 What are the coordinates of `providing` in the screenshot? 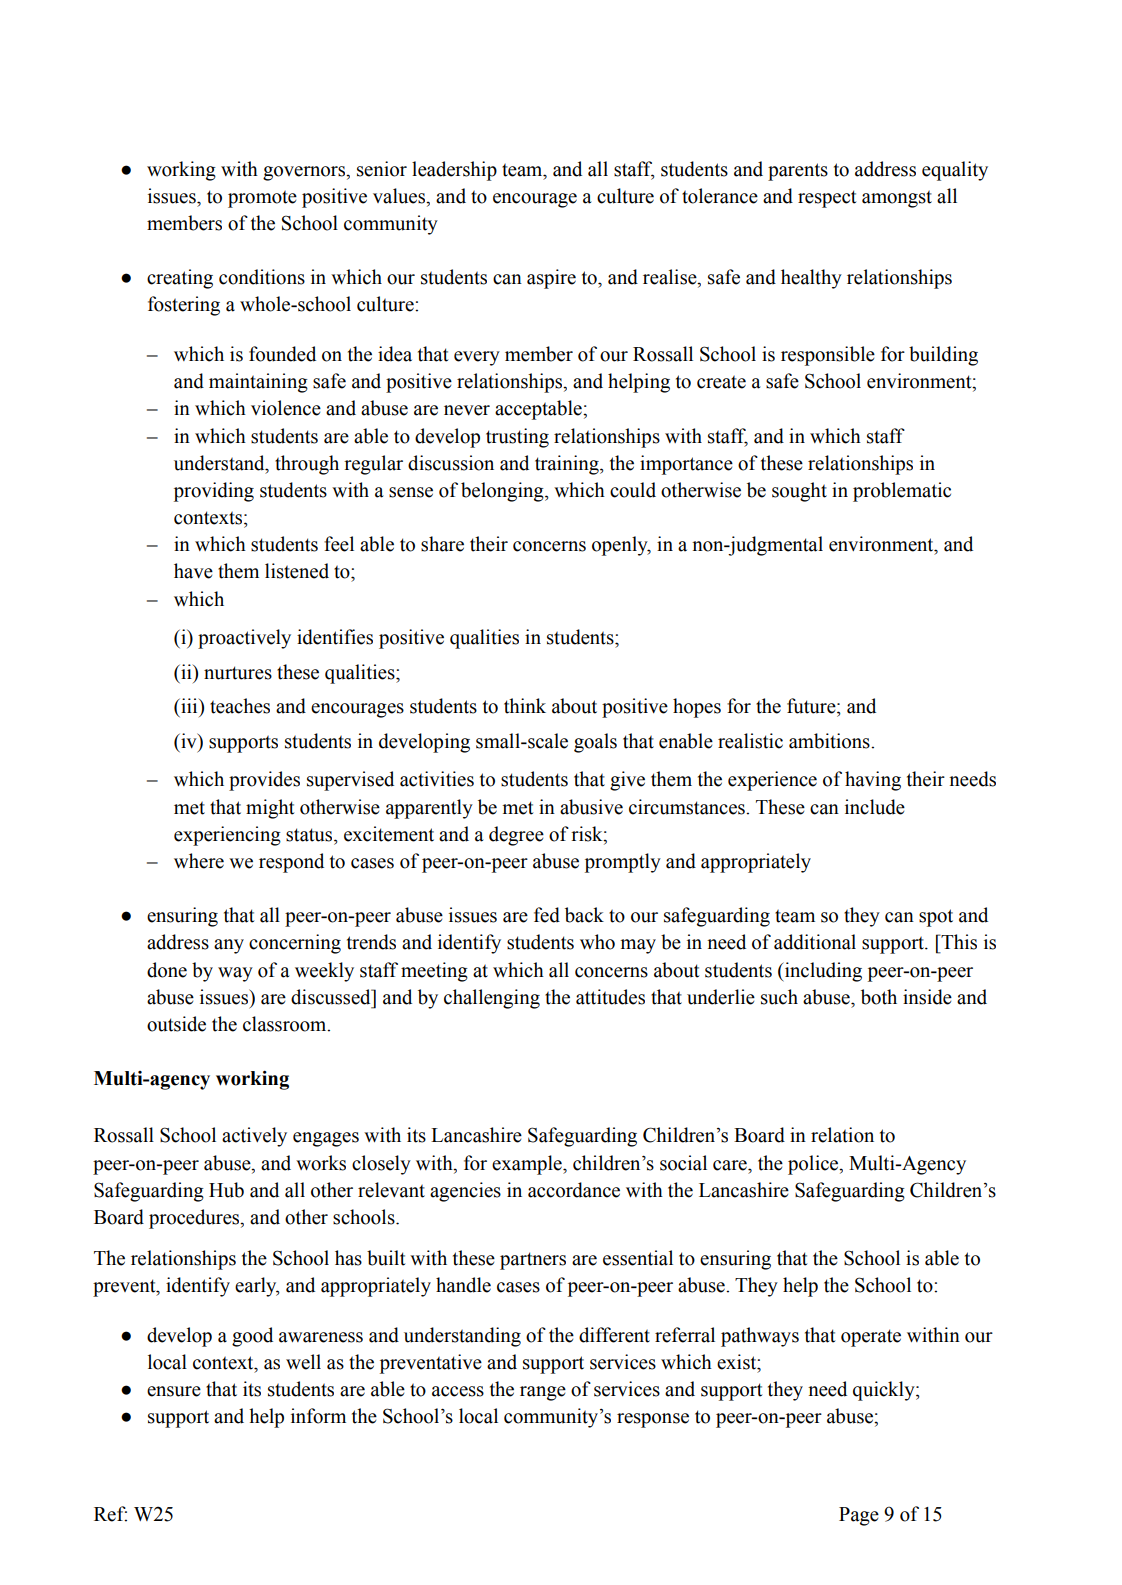 It's located at (214, 492).
